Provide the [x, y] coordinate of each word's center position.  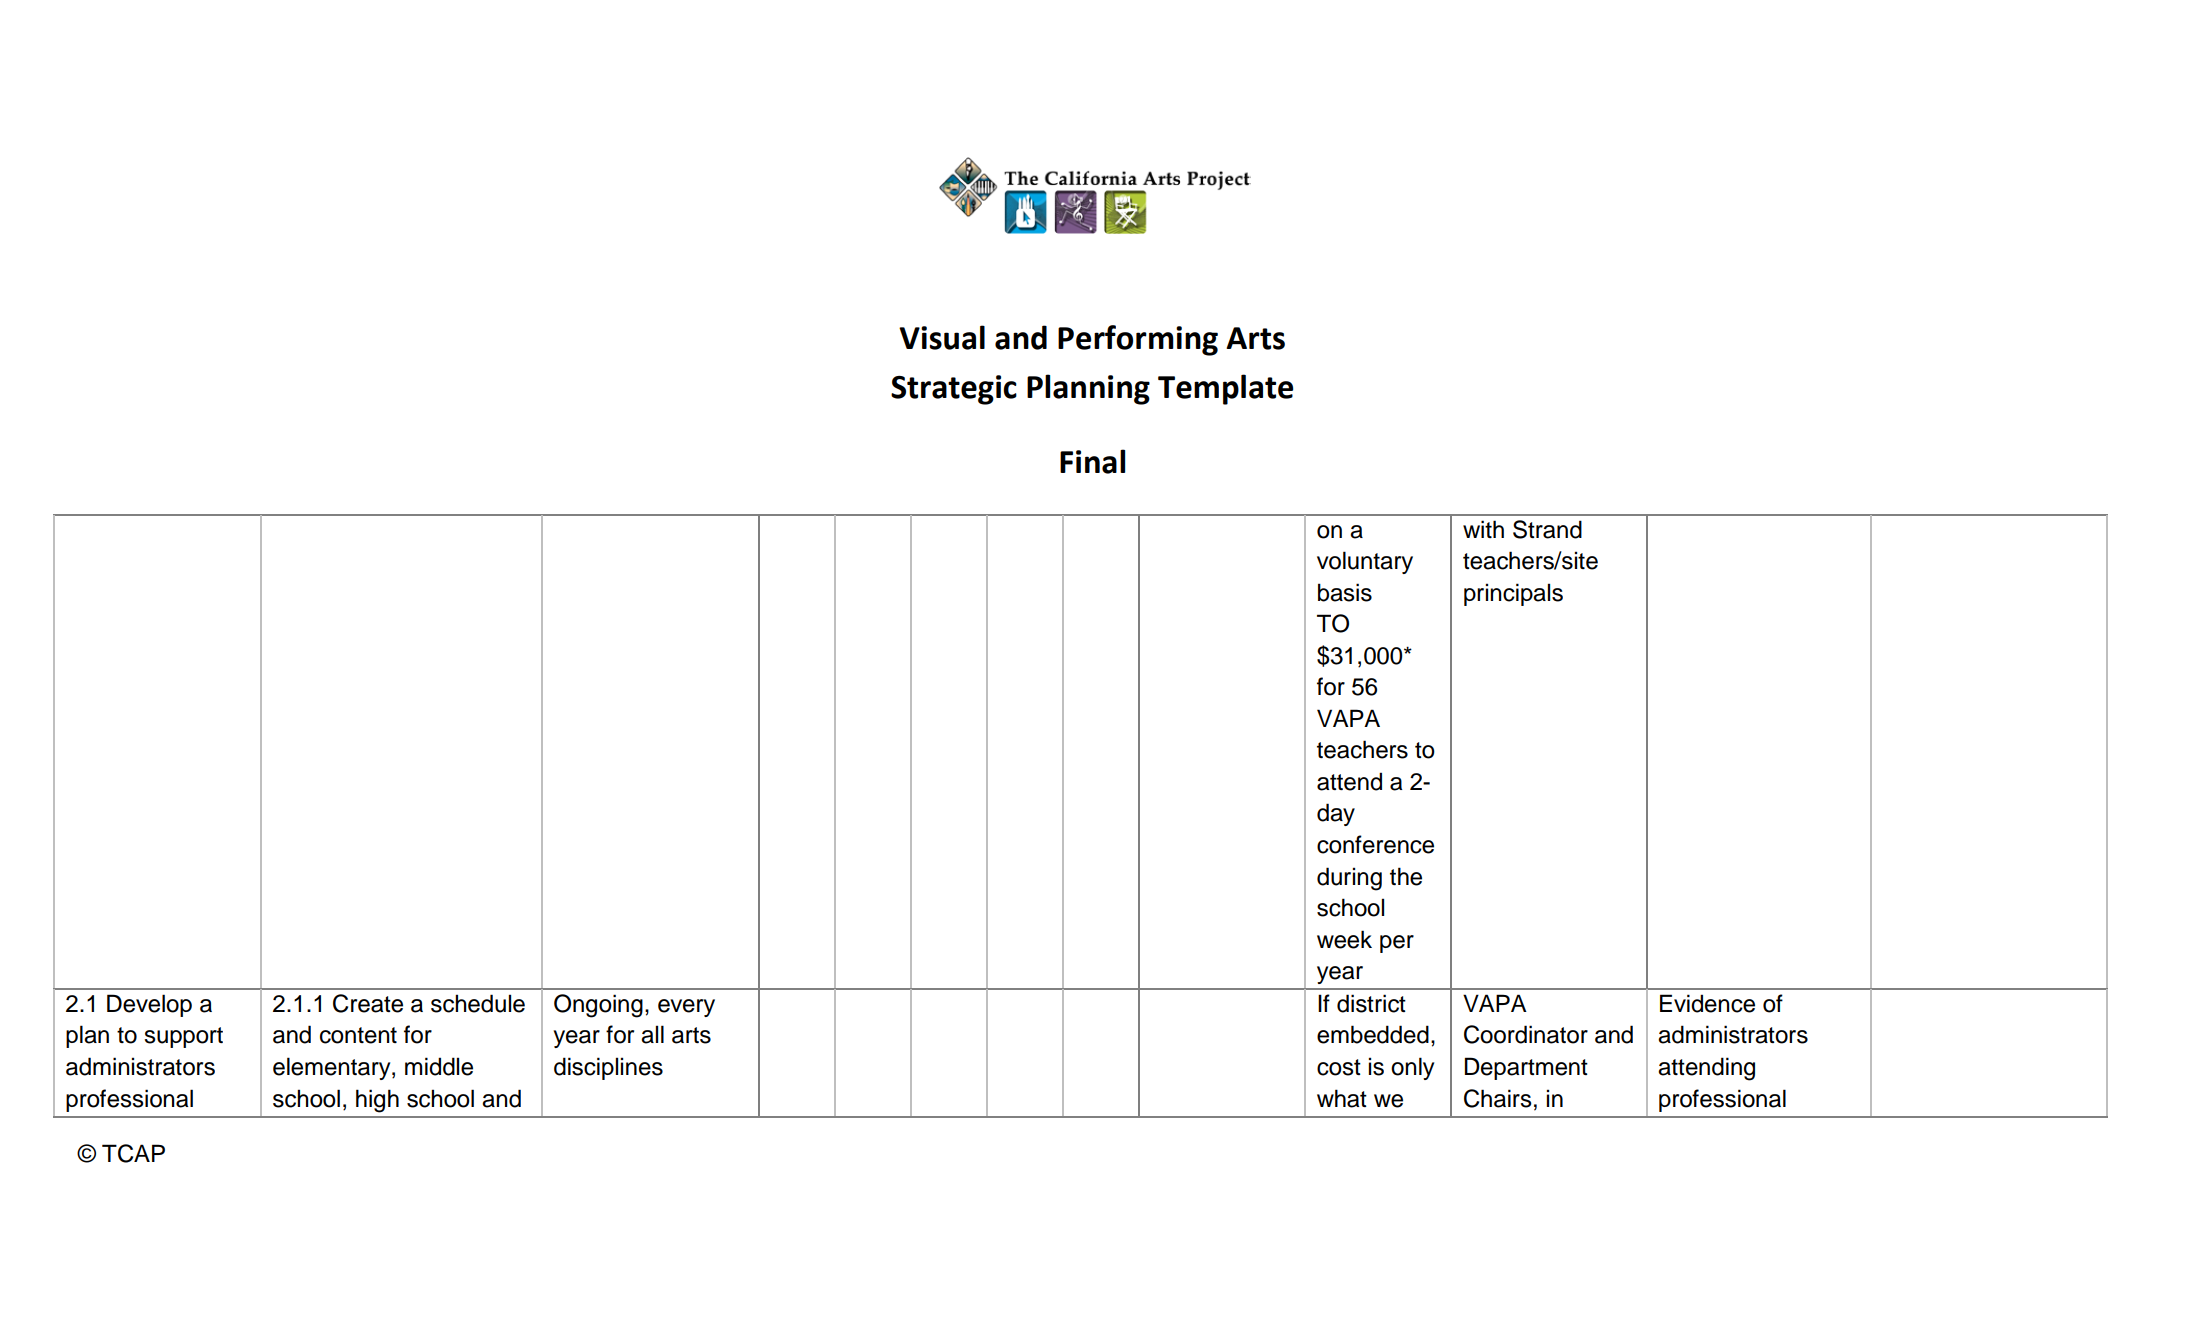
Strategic [954, 390]
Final [1092, 461]
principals [1513, 594]
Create [368, 1003]
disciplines [608, 1068]
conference [1375, 844]
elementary [333, 1068]
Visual [942, 337]
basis [1345, 592]
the [1406, 876]
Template [1225, 389]
